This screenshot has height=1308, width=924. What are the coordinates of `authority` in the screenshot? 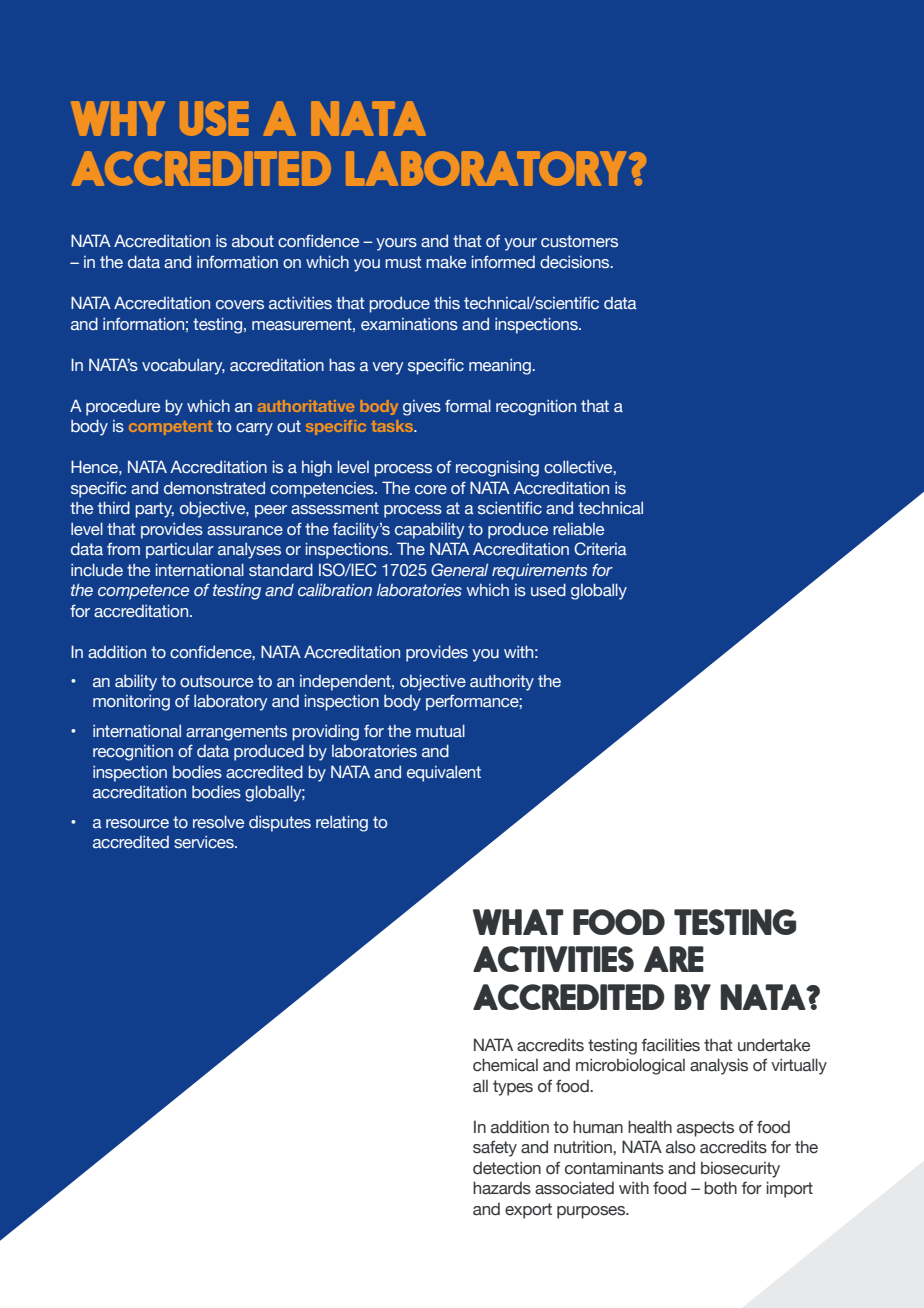 It's located at (502, 682).
